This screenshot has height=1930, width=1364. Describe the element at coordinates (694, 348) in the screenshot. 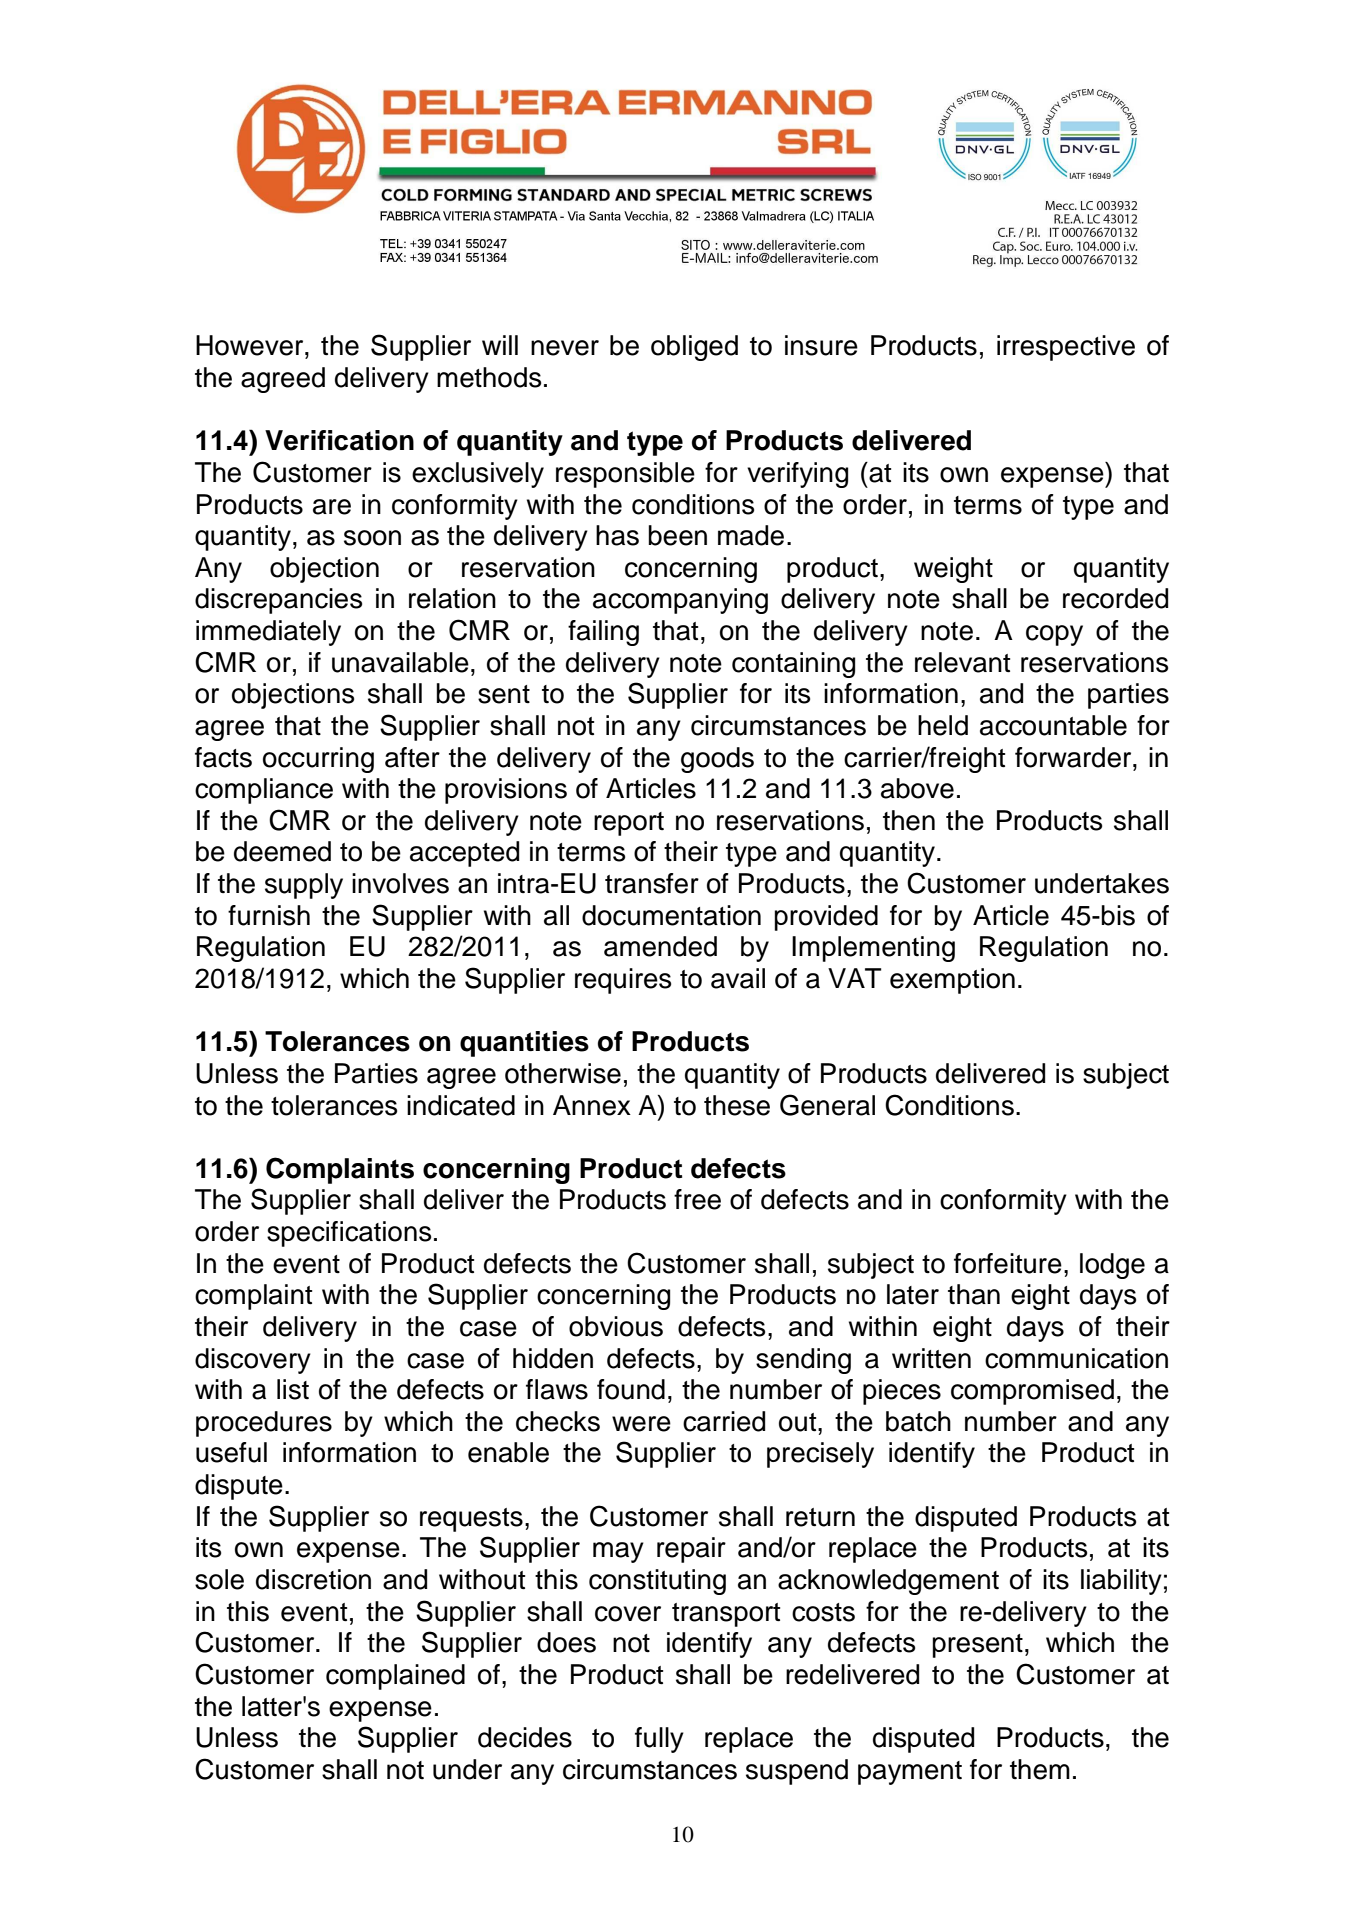

I see `obliged` at that location.
